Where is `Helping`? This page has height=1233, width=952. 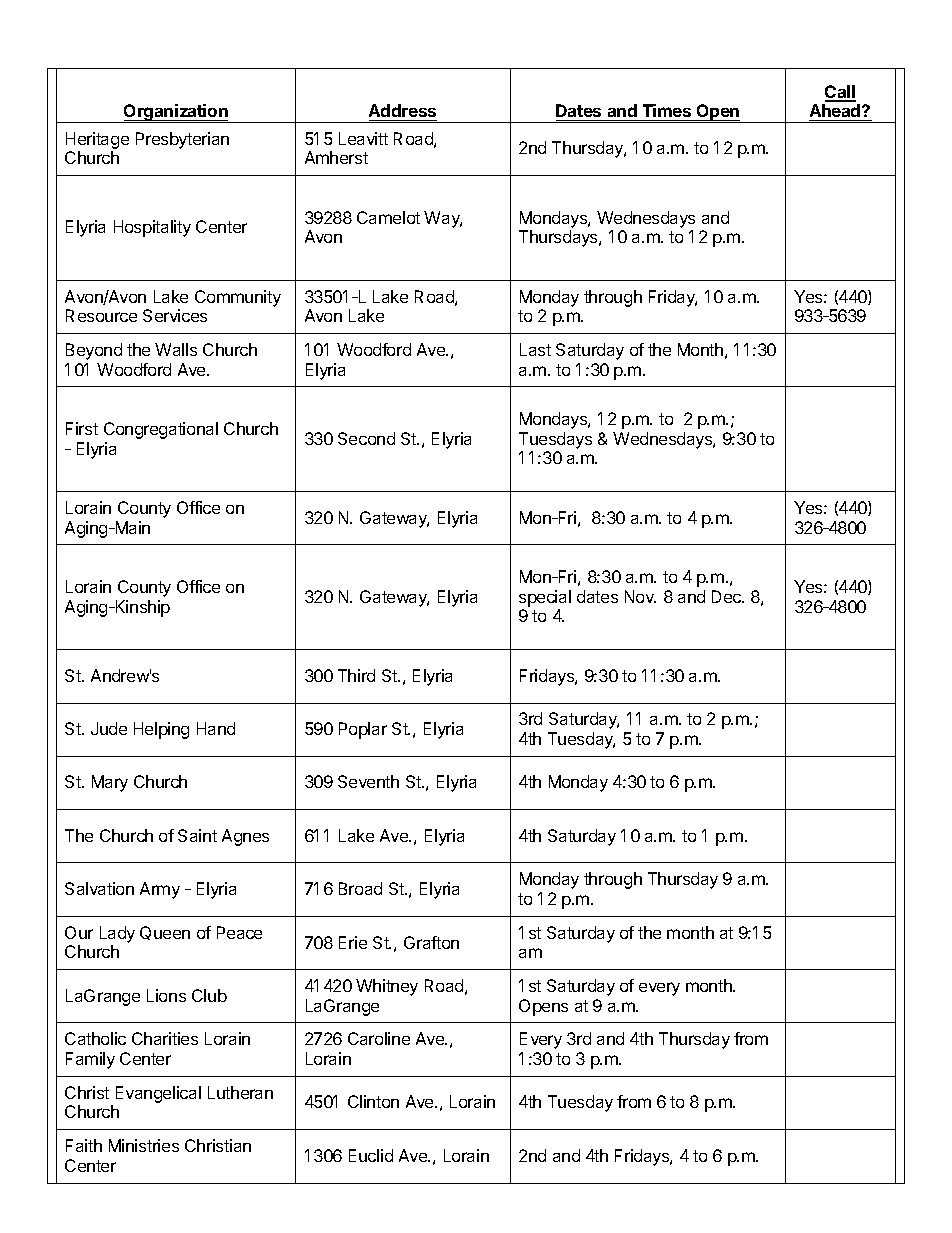
Helping is located at coordinates (161, 730).
